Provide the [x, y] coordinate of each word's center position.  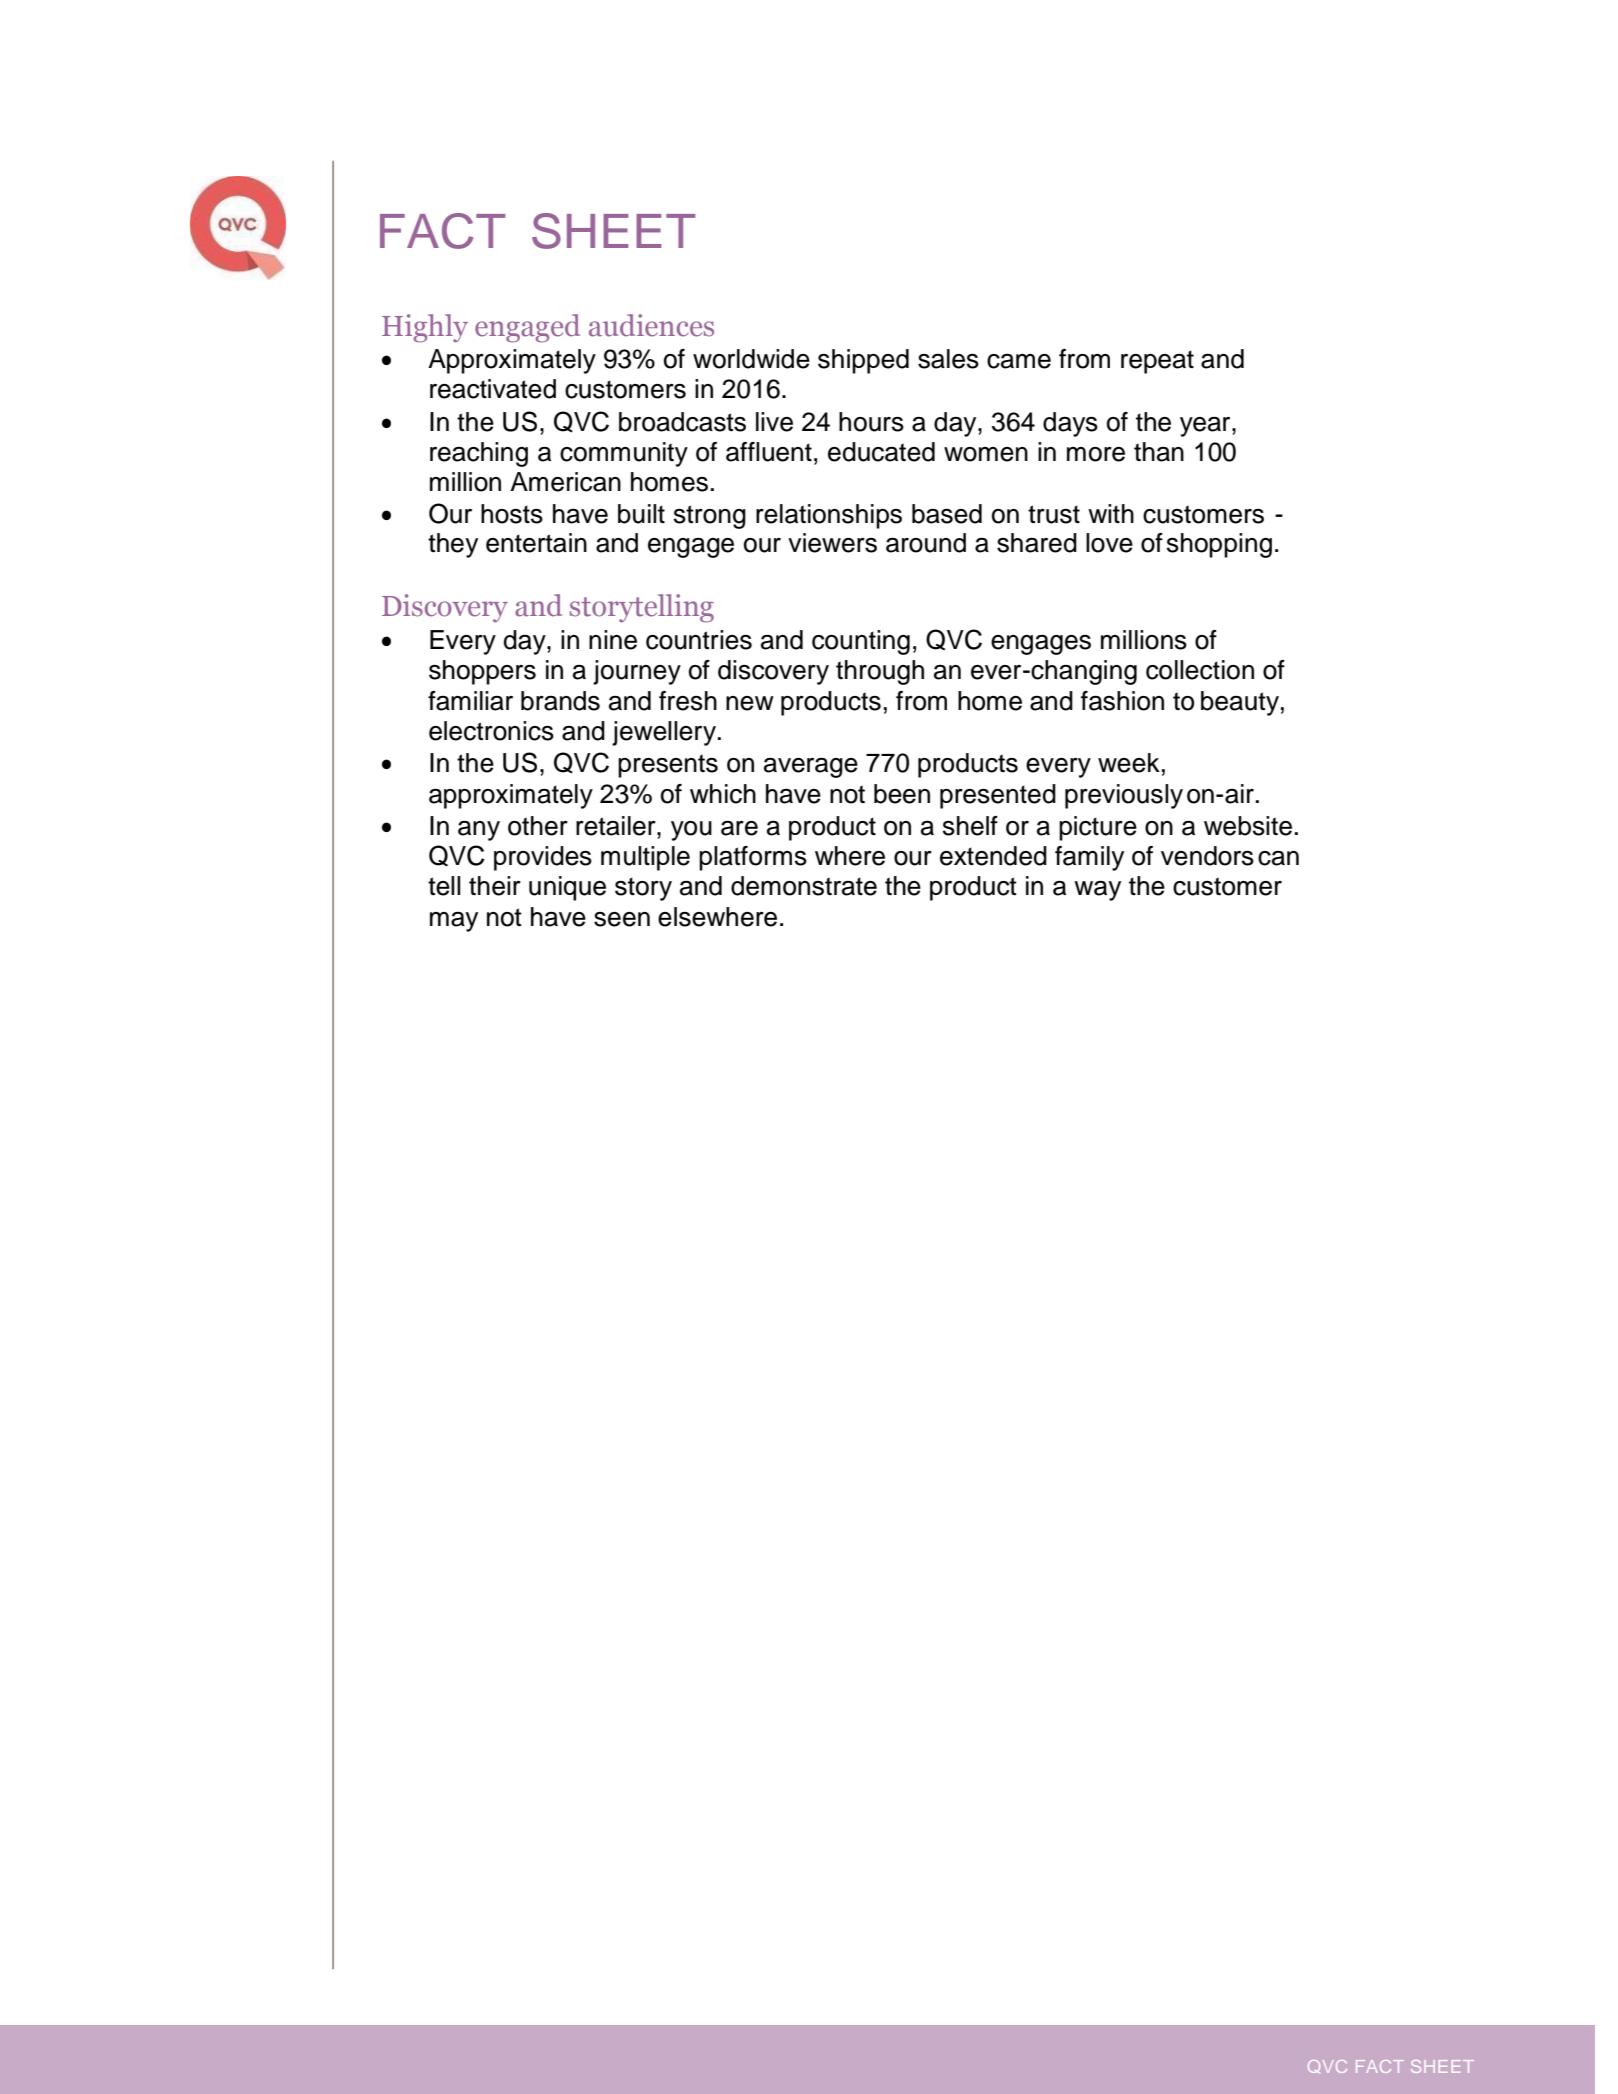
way [1097, 891]
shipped [863, 361]
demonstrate [804, 886]
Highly [425, 328]
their [495, 886]
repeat [1157, 362]
